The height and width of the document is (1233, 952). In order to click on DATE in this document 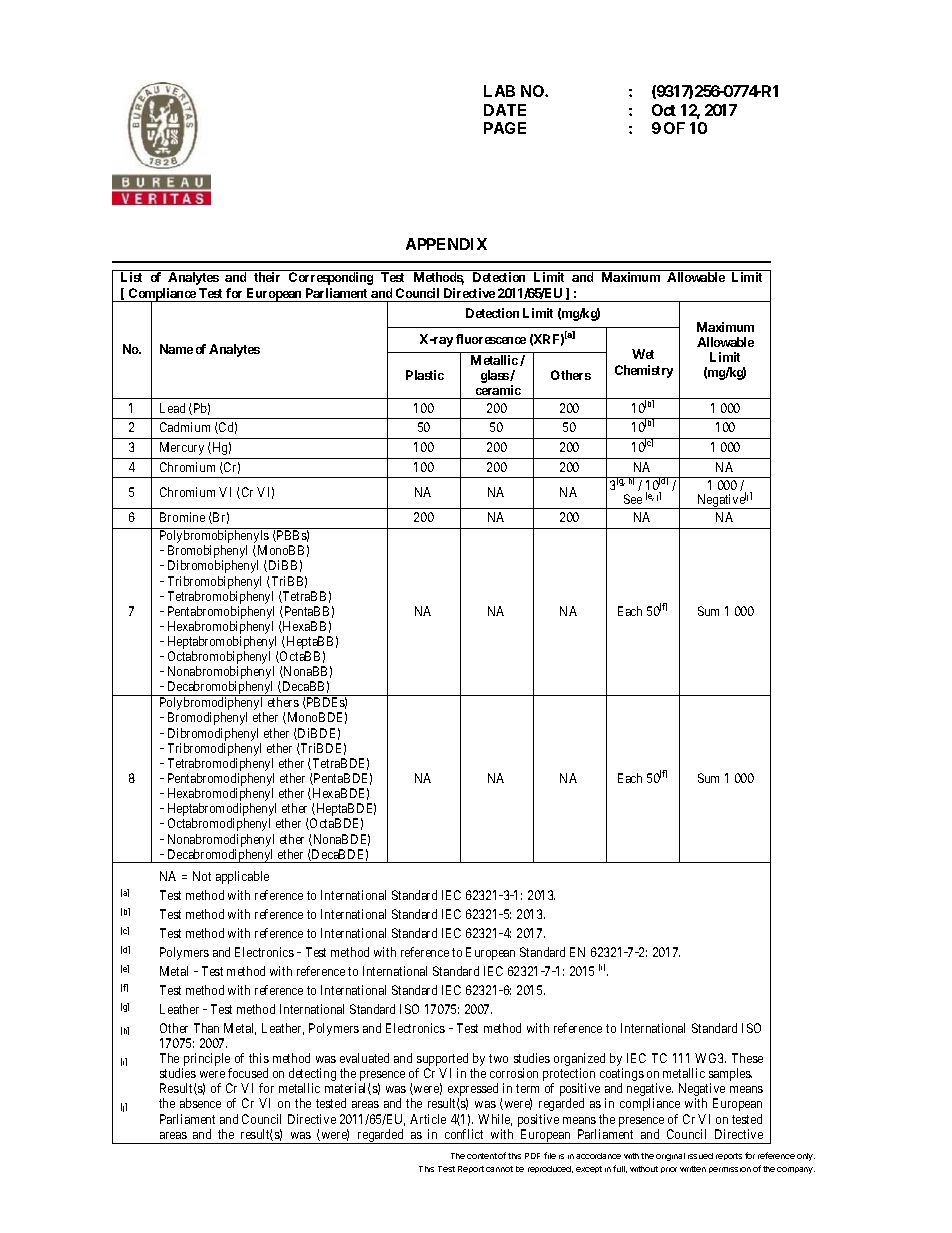, I will do `click(505, 110)`.
